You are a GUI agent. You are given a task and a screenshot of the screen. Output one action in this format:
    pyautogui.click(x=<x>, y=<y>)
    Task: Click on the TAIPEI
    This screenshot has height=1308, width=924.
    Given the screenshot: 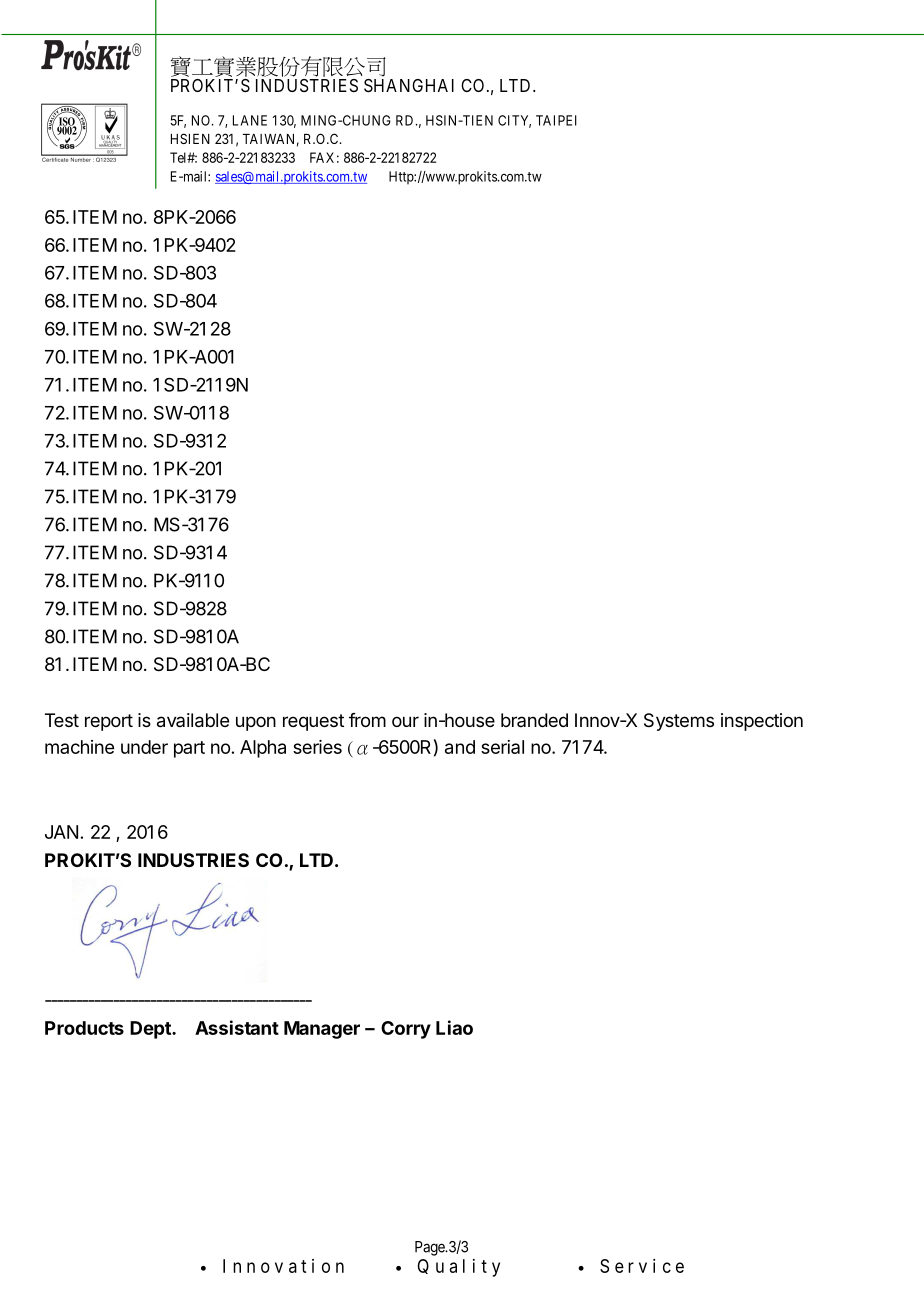 What is the action you would take?
    pyautogui.click(x=556, y=120)
